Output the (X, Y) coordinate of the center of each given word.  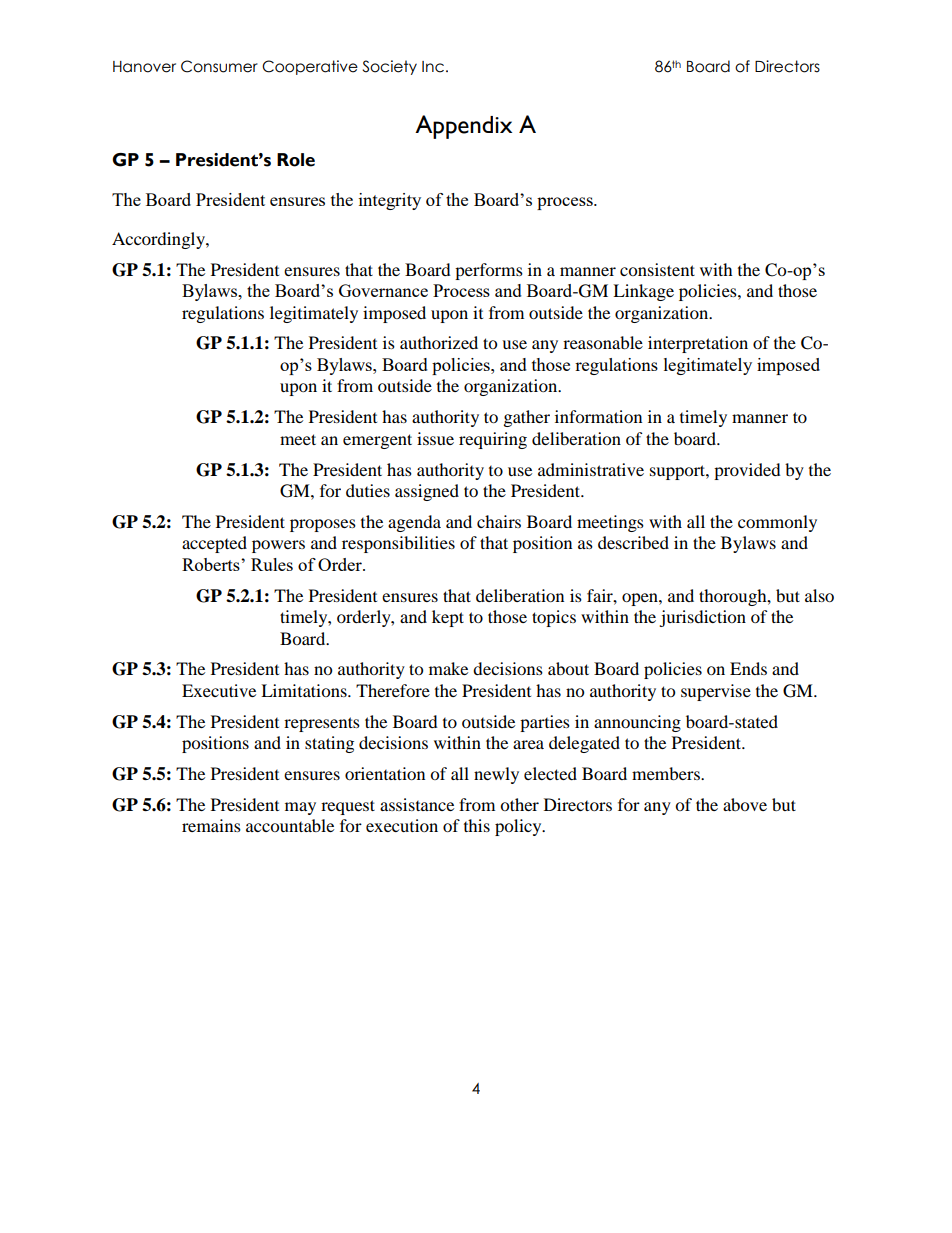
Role (296, 160)
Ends (748, 668)
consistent (657, 269)
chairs (499, 521)
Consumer (219, 66)
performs (489, 271)
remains (211, 825)
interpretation (698, 344)
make (448, 668)
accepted (214, 544)
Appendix (463, 127)
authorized (439, 342)
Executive (219, 690)
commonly (777, 523)
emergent (377, 441)
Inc (433, 67)
